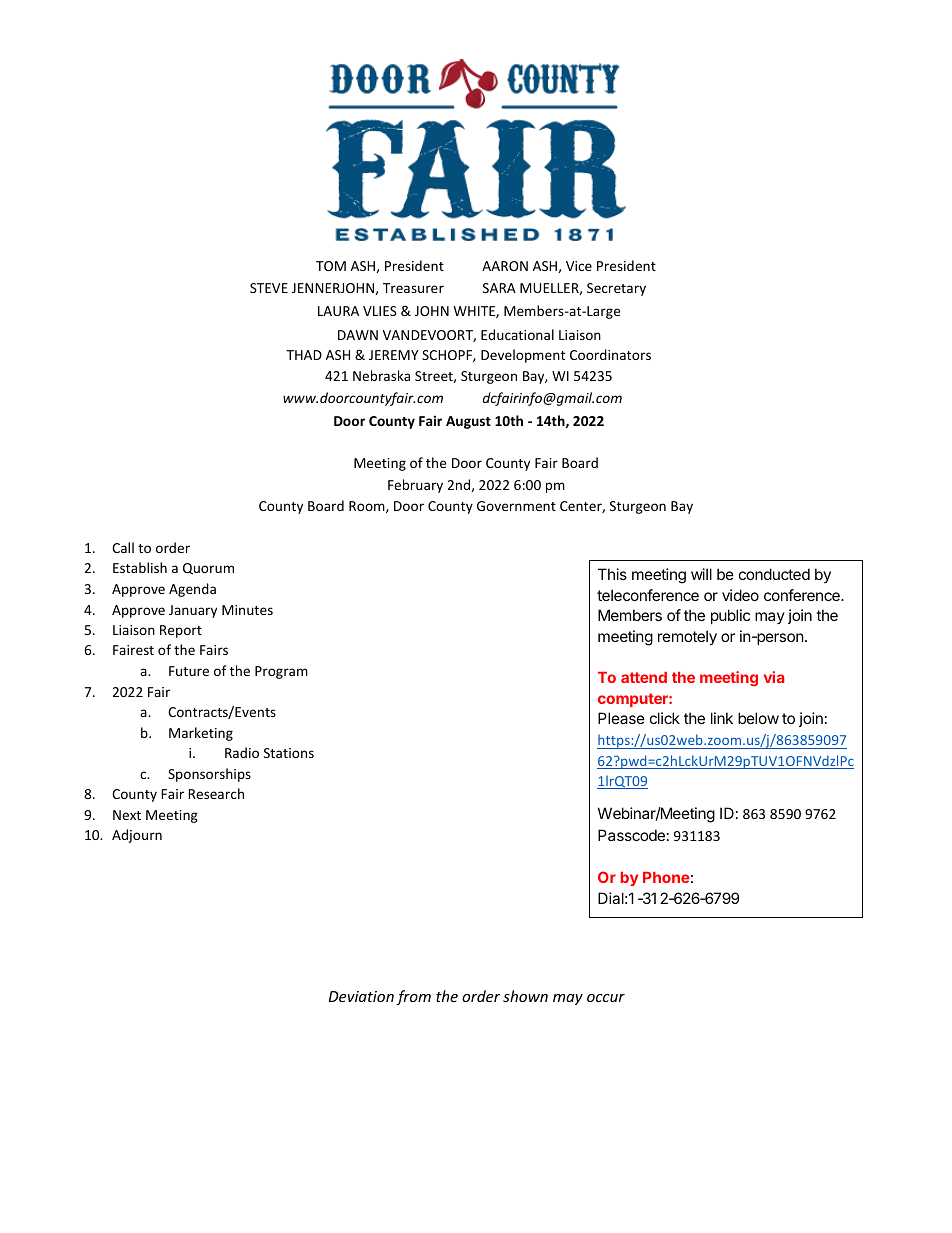  I want to click on remotely, so click(687, 637).
